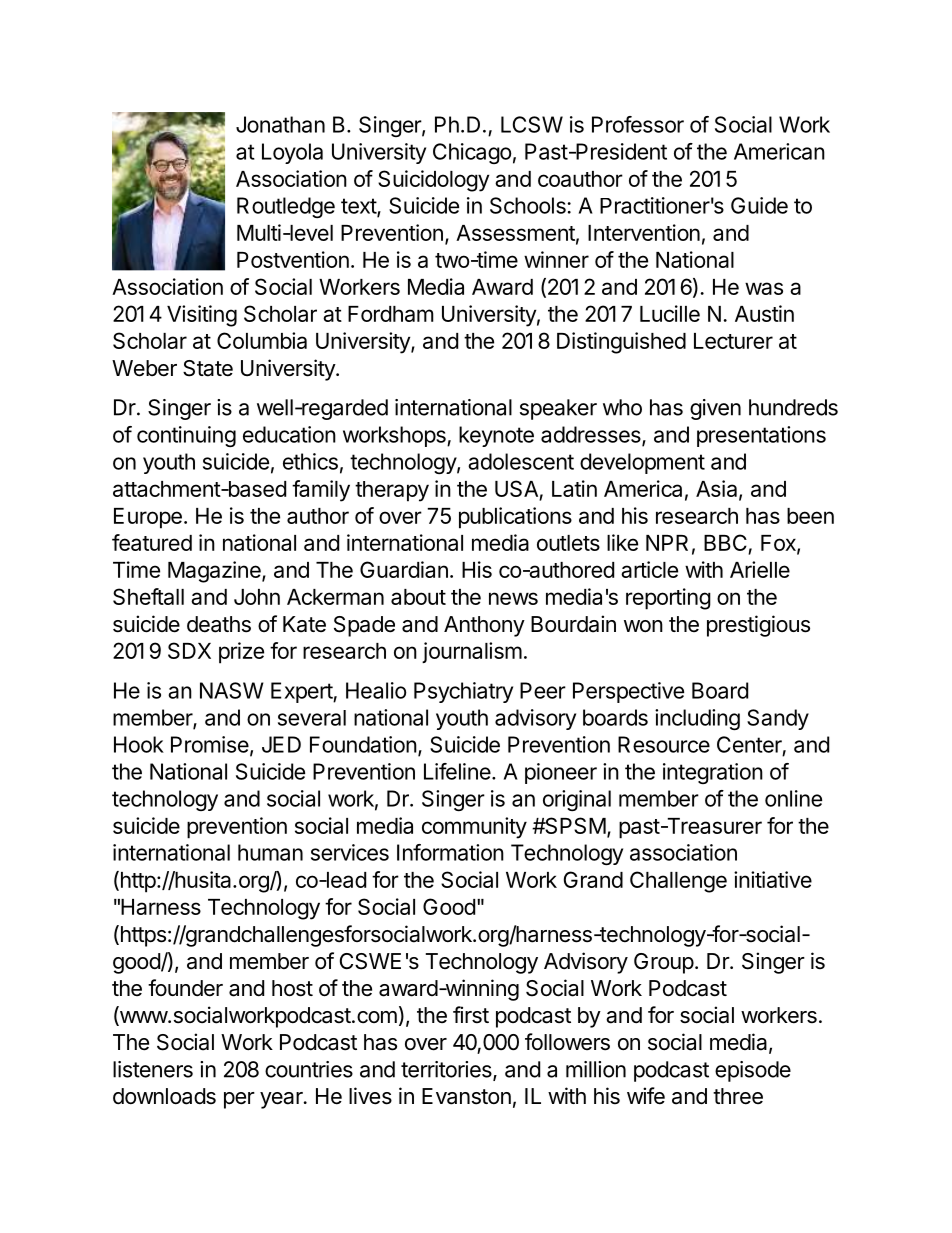 Image resolution: width=952 pixels, height=1233 pixels. What do you see at coordinates (164, 1096) in the document?
I see `downloads` at bounding box center [164, 1096].
